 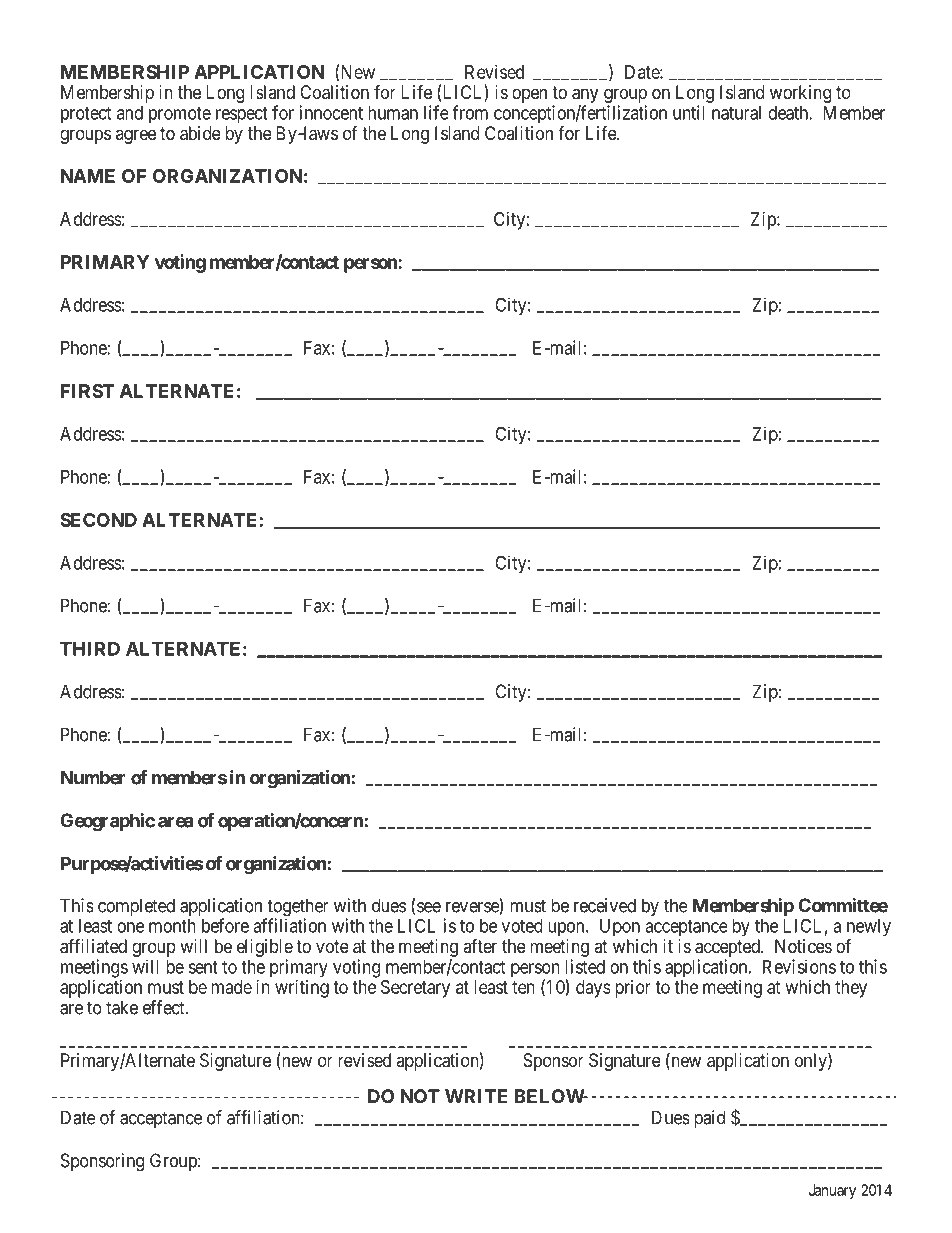 I want to click on WRITE, so click(x=476, y=1096).
